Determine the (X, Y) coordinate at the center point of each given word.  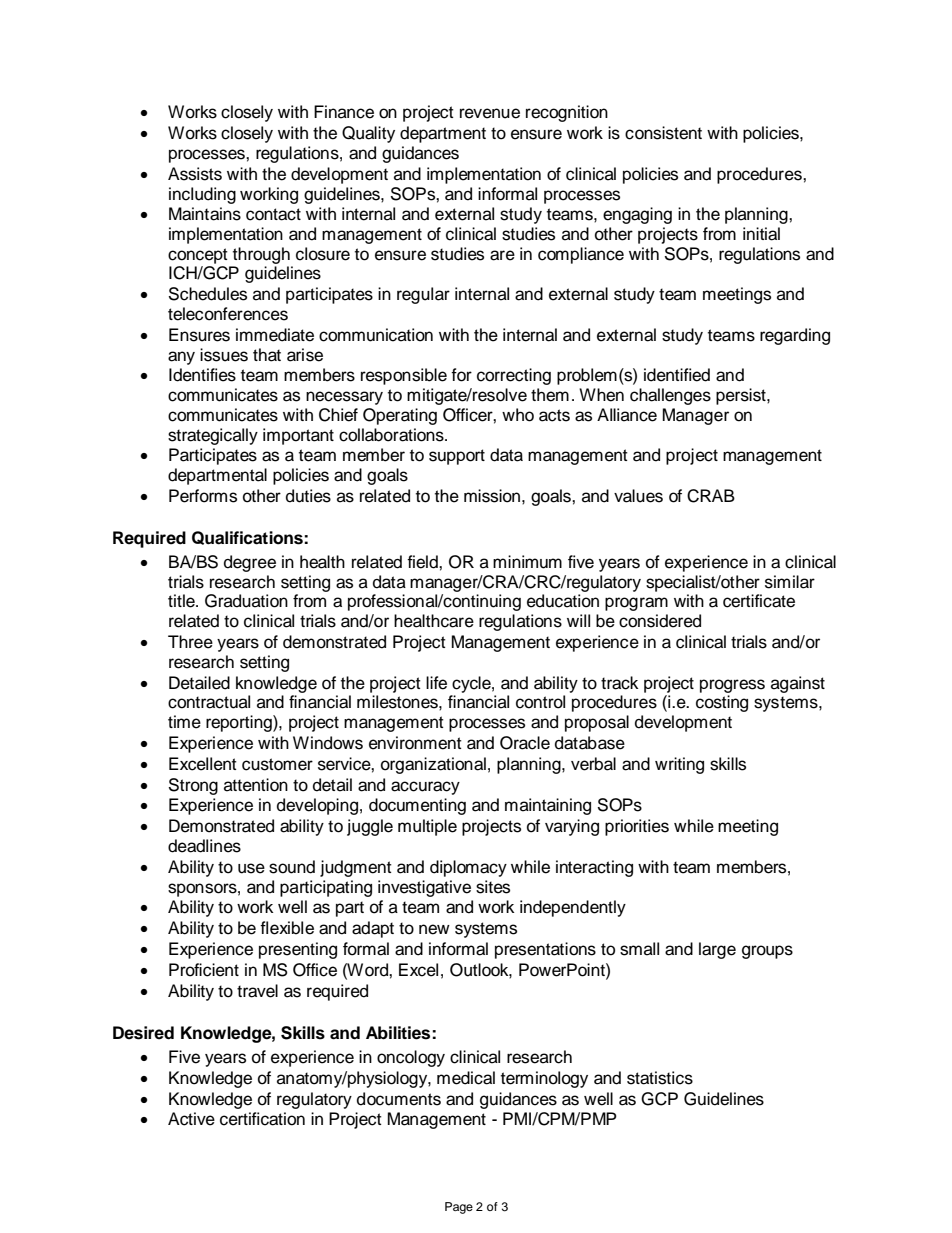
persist (742, 396)
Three (190, 642)
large (717, 950)
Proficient (204, 970)
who (518, 415)
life (436, 683)
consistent (663, 133)
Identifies (202, 375)
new (434, 929)
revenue (490, 113)
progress (732, 686)
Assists (195, 174)
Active (191, 1119)
